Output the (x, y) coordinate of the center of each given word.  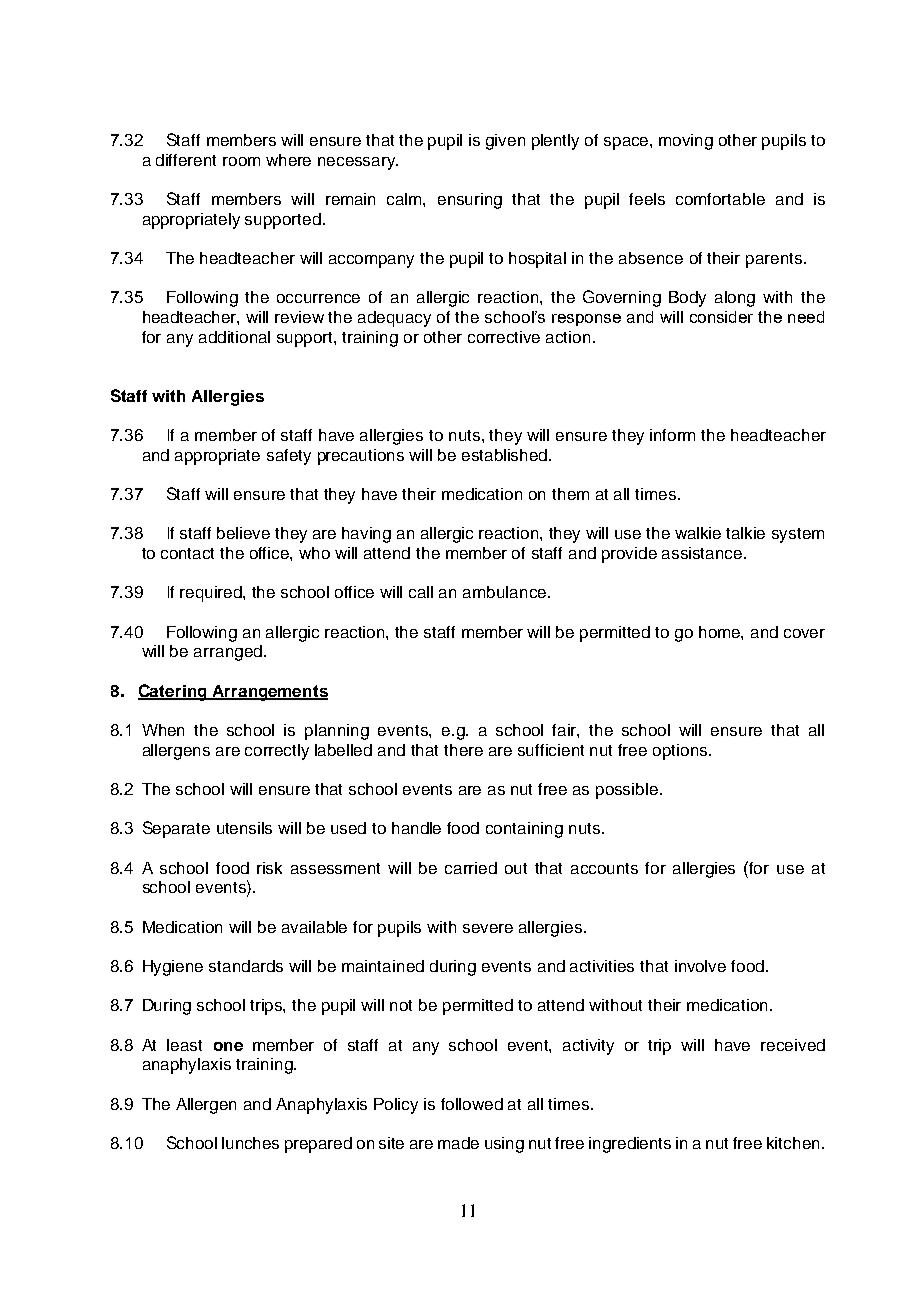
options (681, 752)
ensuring (470, 201)
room (241, 161)
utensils (244, 828)
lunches (250, 1143)
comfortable (720, 199)
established (506, 455)
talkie (745, 533)
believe (243, 533)
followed (472, 1104)
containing (524, 830)
